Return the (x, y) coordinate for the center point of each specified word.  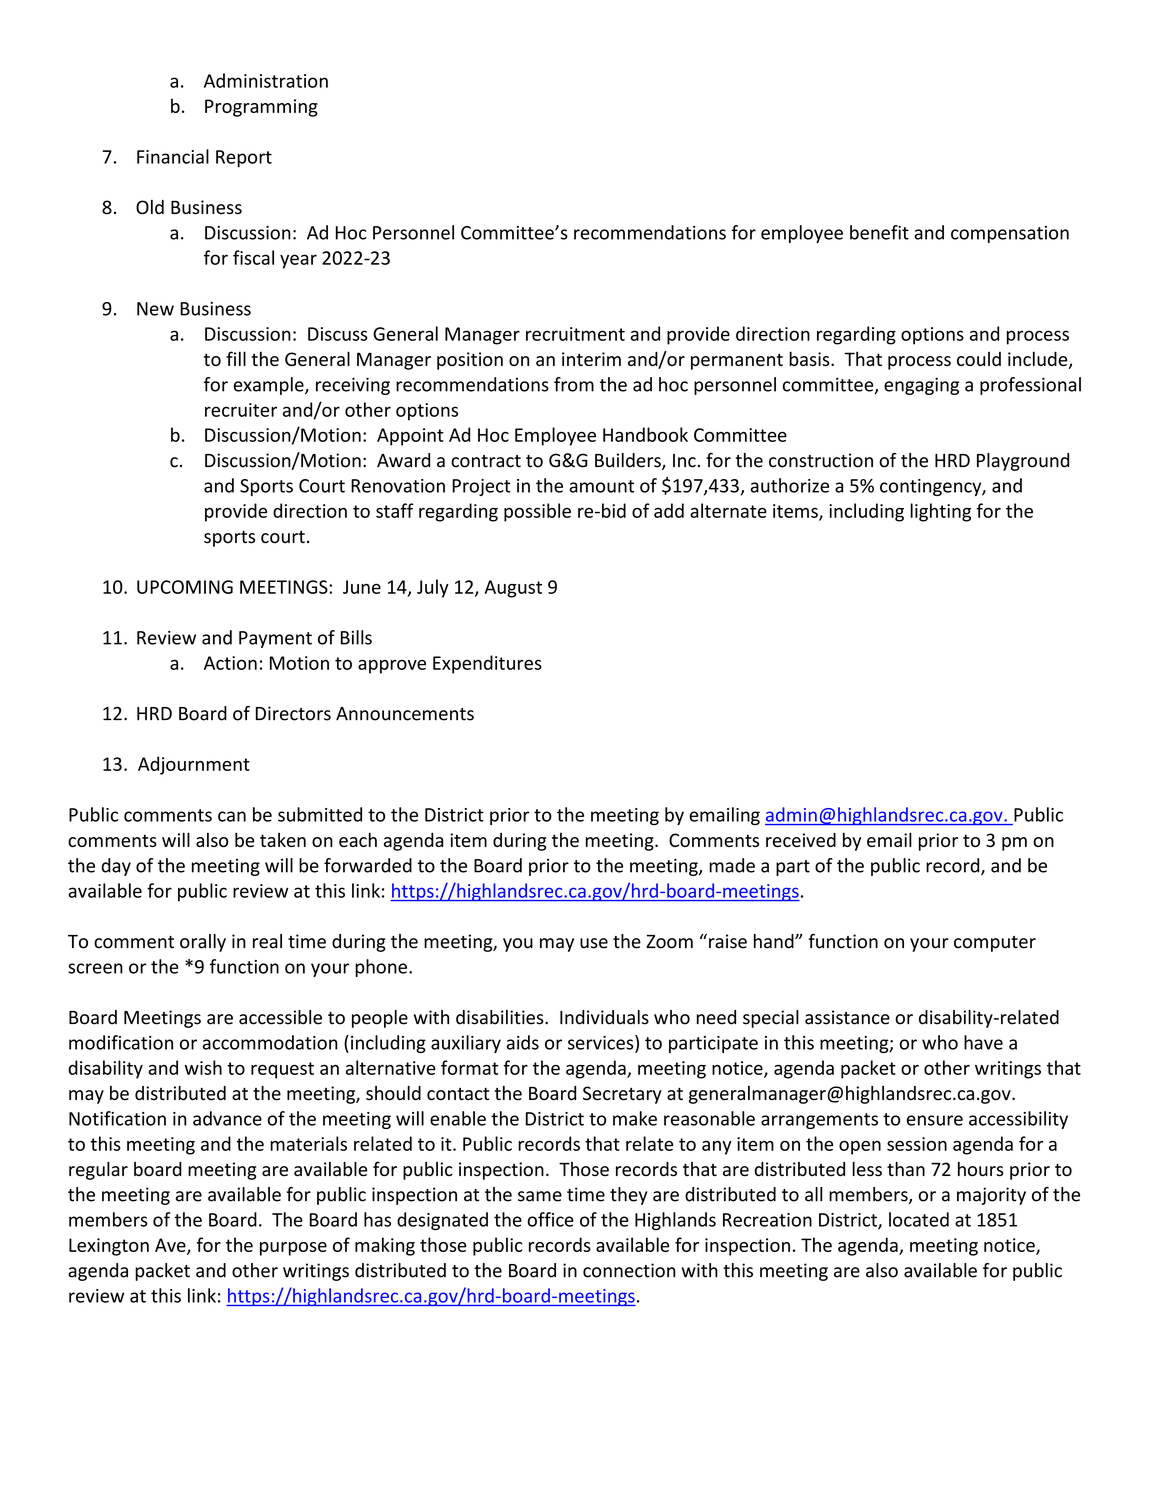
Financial (173, 156)
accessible (280, 1017)
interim (591, 359)
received (801, 839)
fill (236, 358)
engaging (921, 386)
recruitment (575, 334)
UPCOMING (185, 587)
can (232, 816)
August (513, 589)
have (983, 1042)
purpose (293, 1249)
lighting (940, 512)
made (732, 865)
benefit (879, 232)
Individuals (604, 1017)
